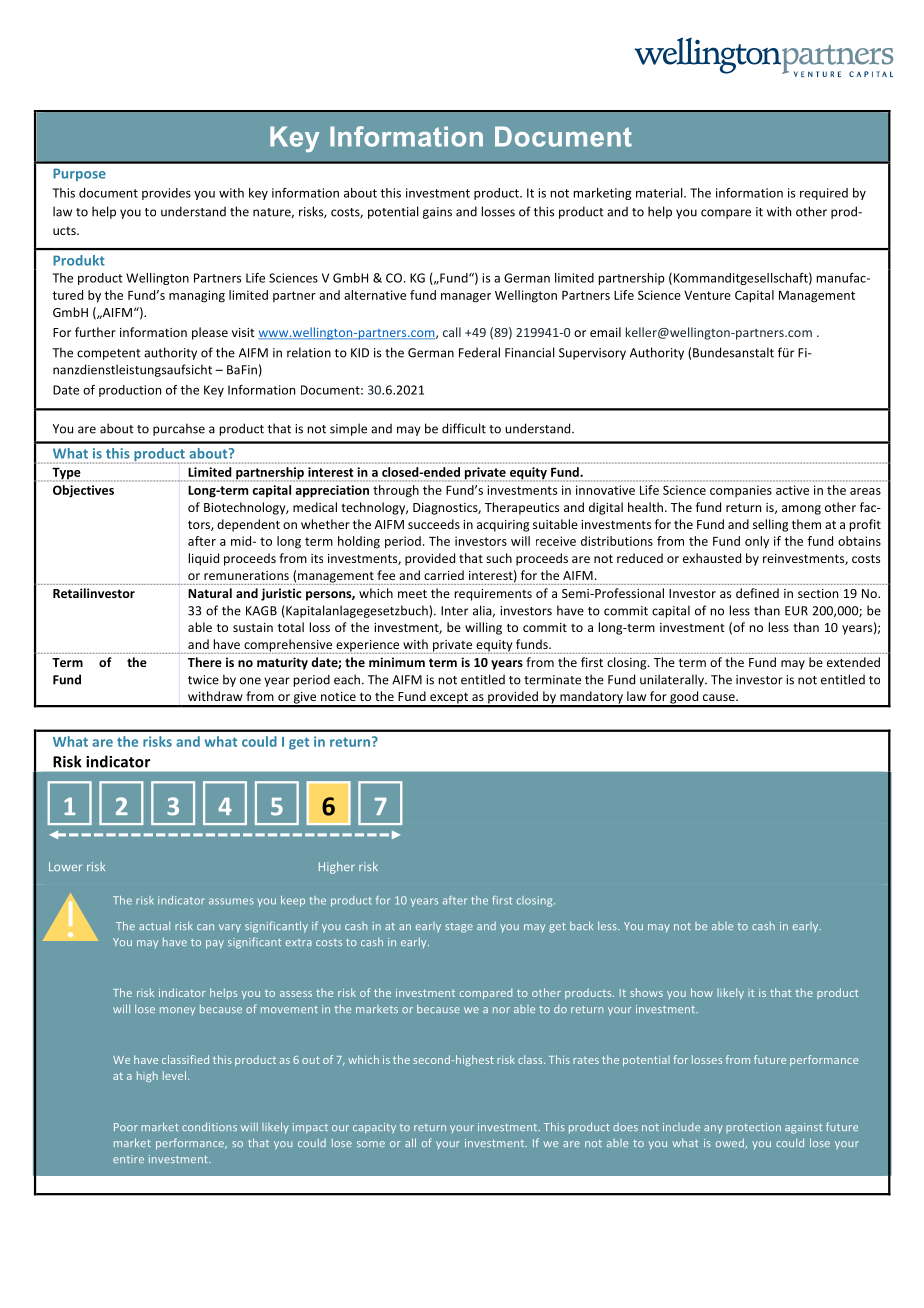 This page has width=924, height=1308. Describe the element at coordinates (449, 699) in the page. I see `except` at that location.
